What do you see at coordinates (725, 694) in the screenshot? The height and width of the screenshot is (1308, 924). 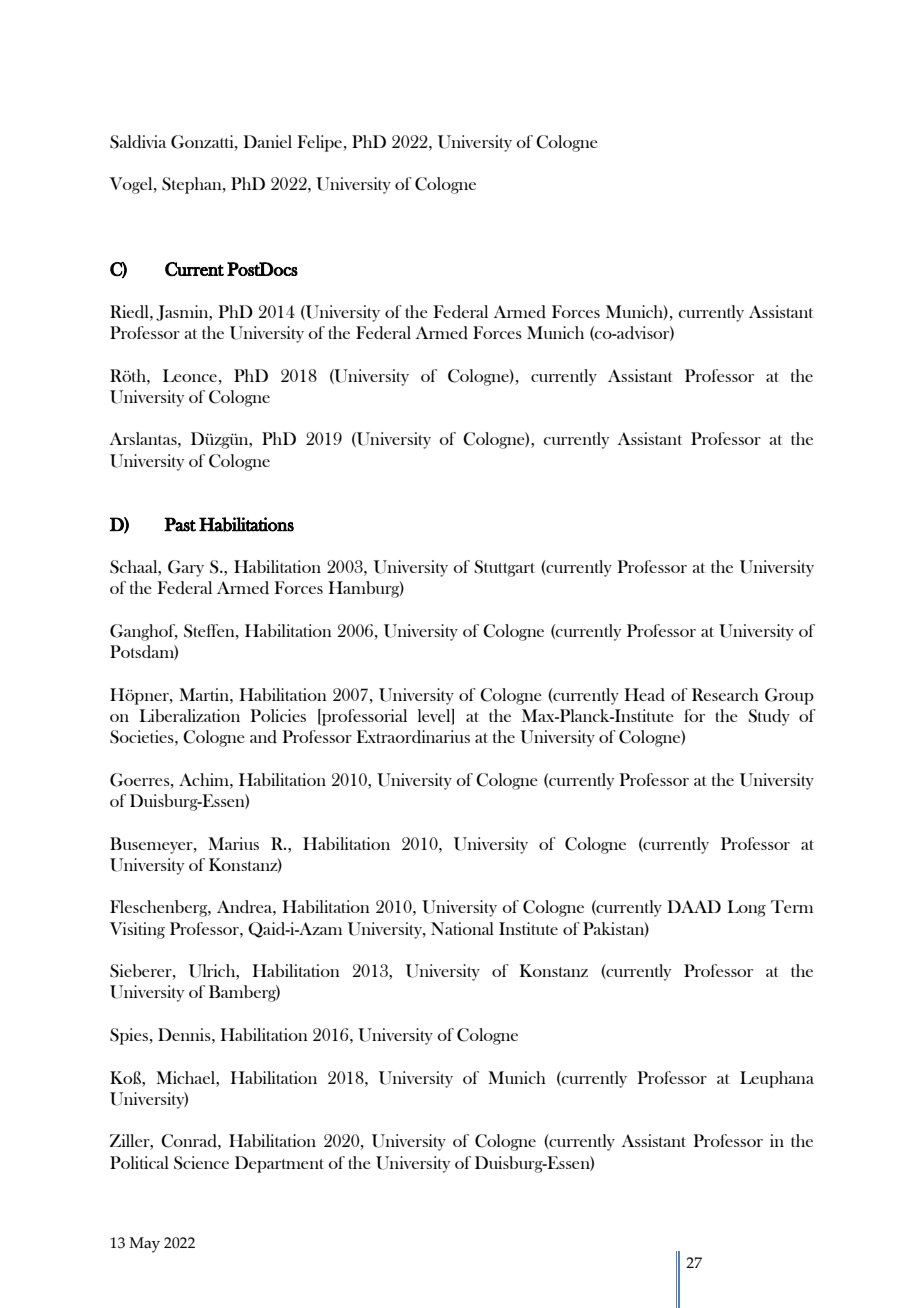 I see `Research` at bounding box center [725, 694].
